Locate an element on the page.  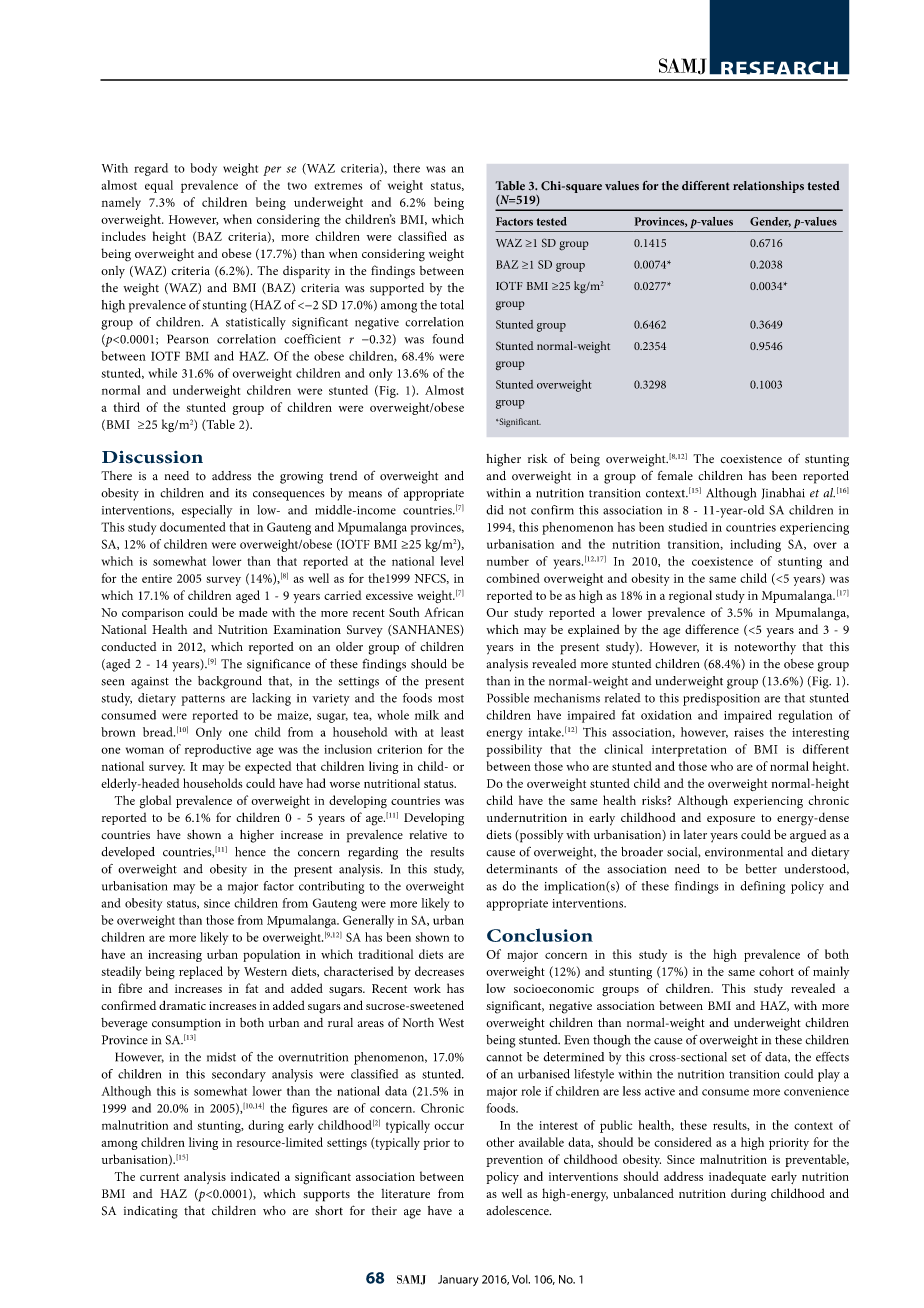
body is located at coordinates (204, 169).
